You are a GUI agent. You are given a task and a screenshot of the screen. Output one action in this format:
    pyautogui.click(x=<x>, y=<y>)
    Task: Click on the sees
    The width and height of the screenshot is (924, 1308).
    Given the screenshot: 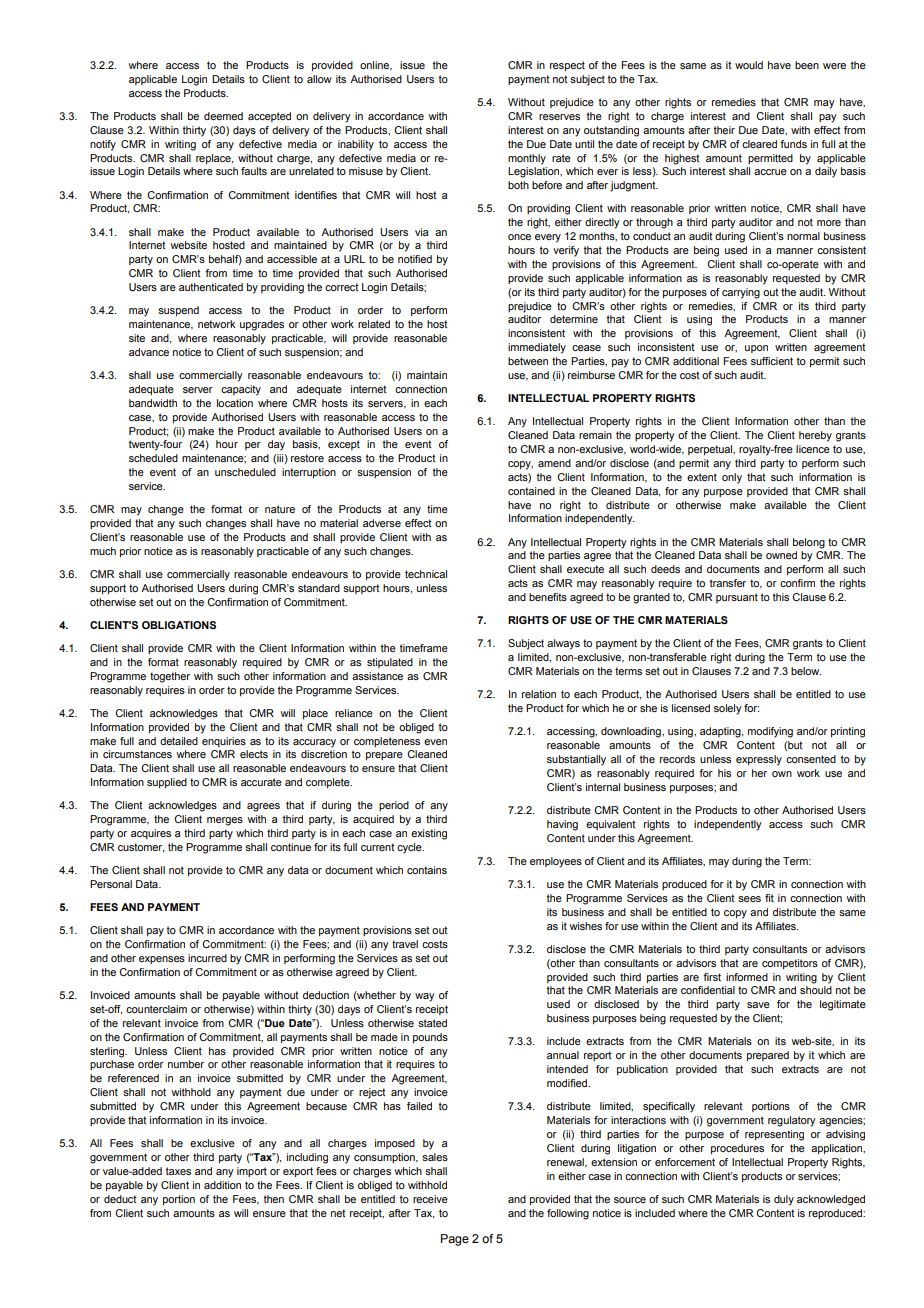 What is the action you would take?
    pyautogui.click(x=749, y=899)
